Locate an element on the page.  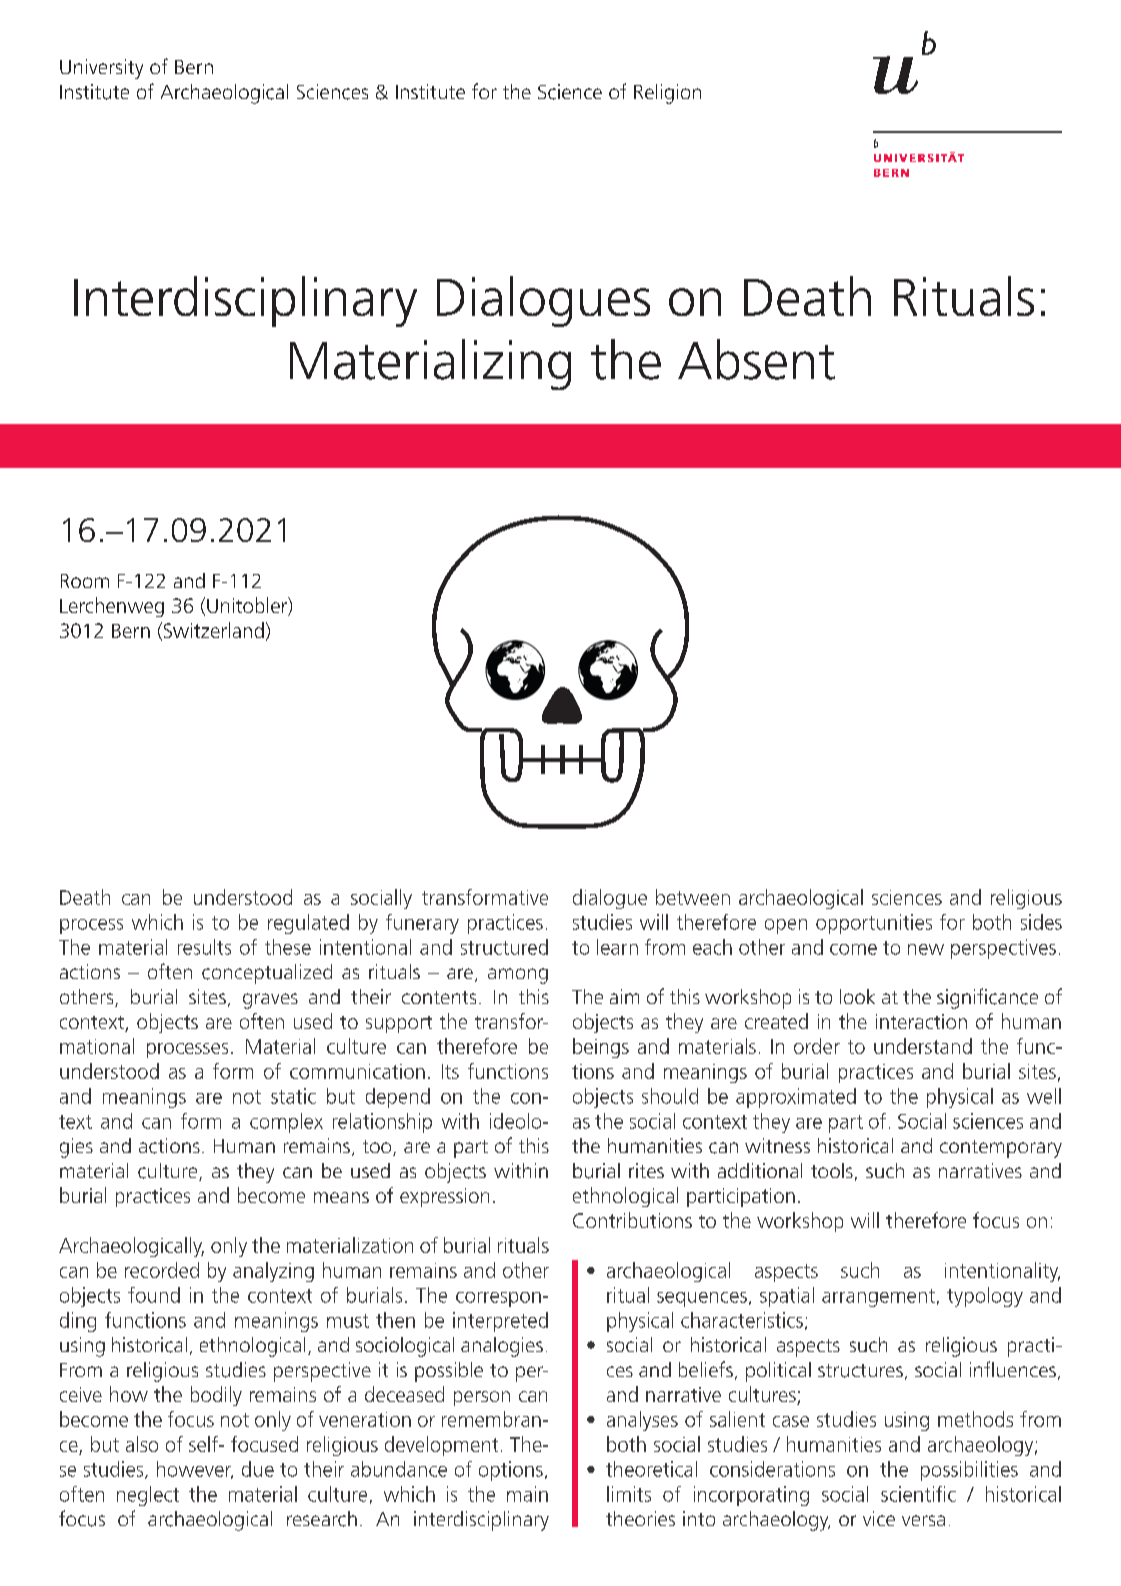
limits is located at coordinates (629, 1494).
